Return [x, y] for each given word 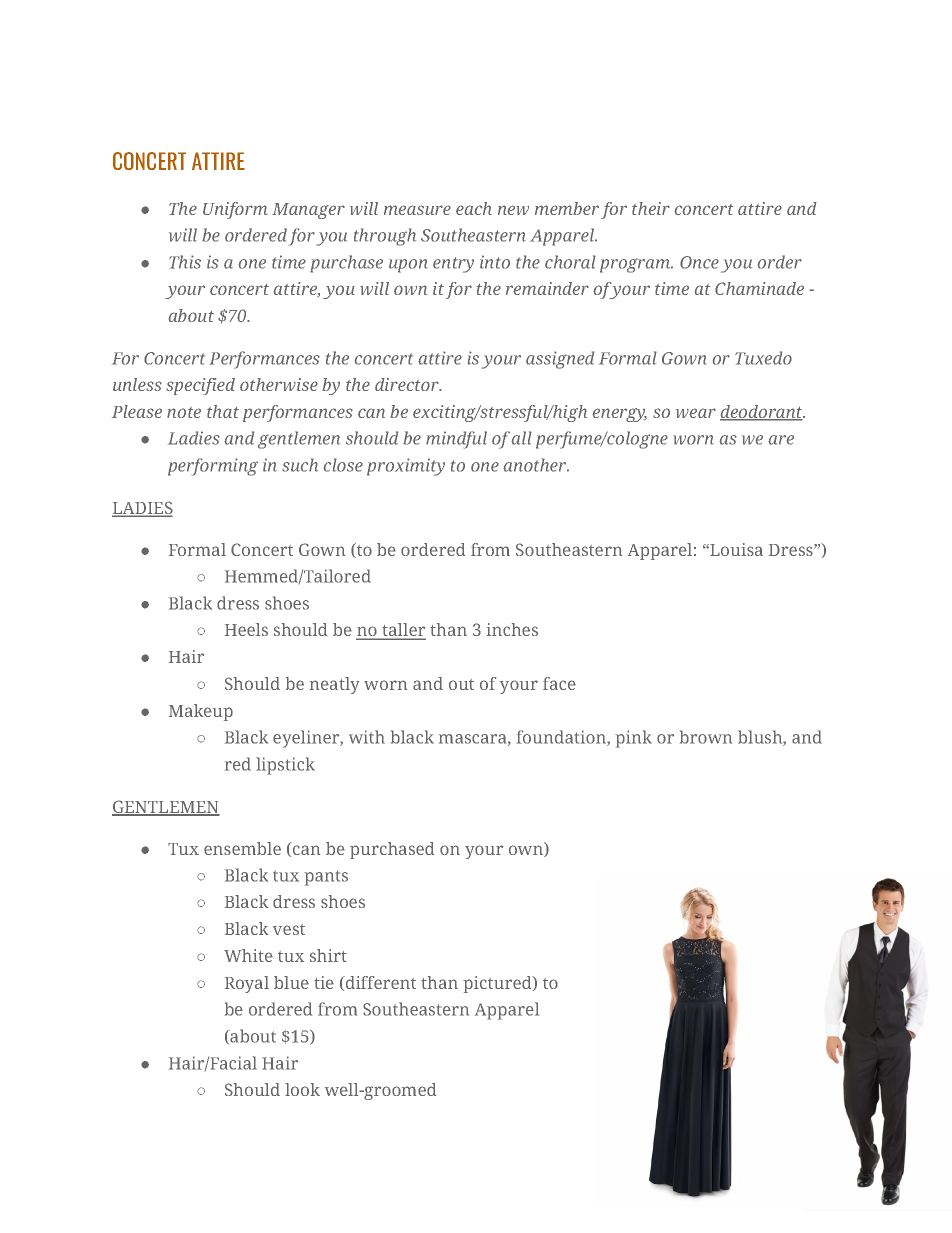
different [379, 983]
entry [453, 265]
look [302, 1089]
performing [213, 467]
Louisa [735, 549]
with [367, 737]
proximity [406, 467]
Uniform [235, 210]
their [651, 208]
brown [706, 737]
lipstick [285, 766]
